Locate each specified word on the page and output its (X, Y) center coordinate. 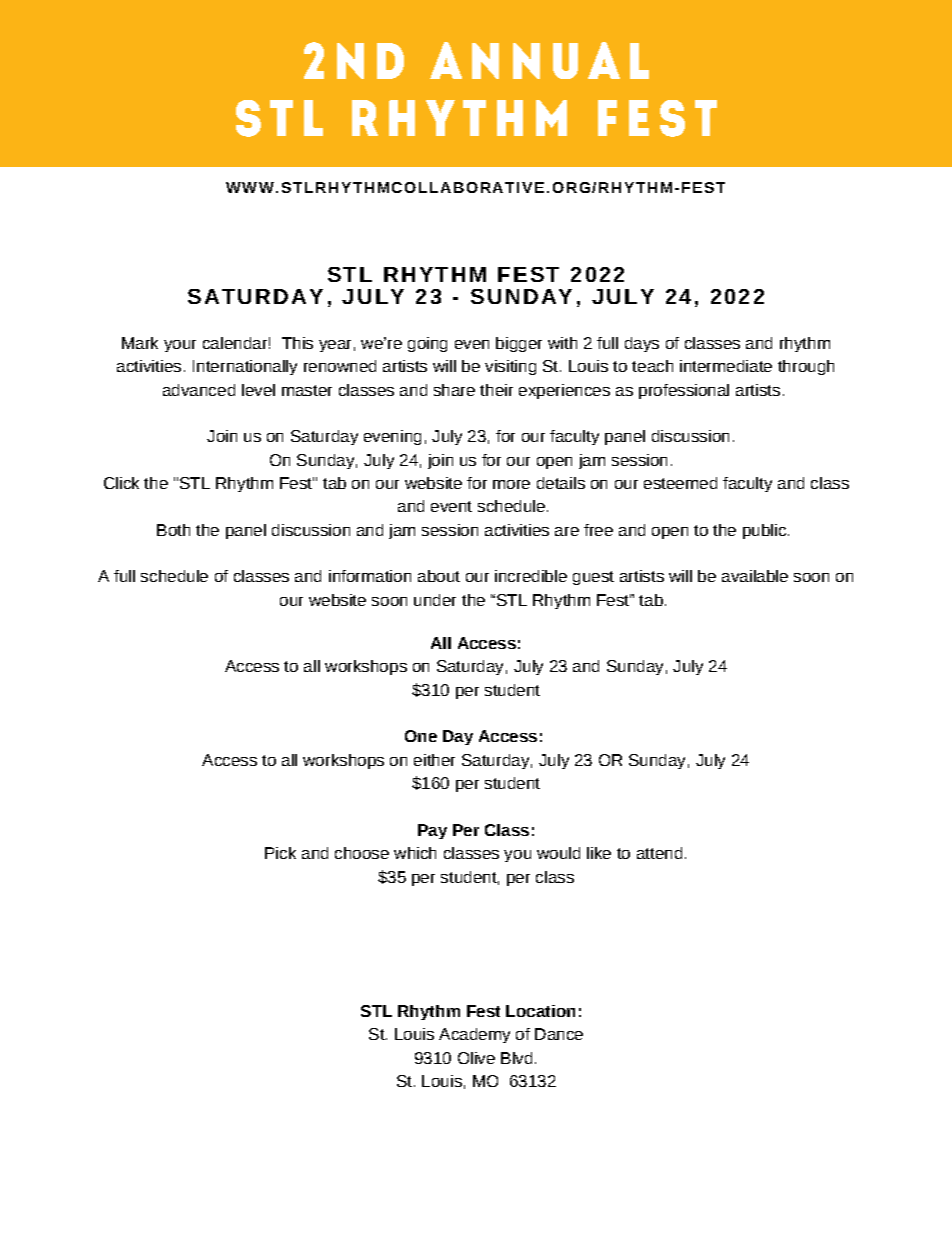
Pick (280, 853)
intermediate (726, 366)
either (434, 760)
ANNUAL (539, 60)
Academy (474, 1035)
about (439, 576)
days (642, 344)
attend (659, 853)
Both (173, 530)
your (180, 346)
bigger (519, 344)
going (427, 344)
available (755, 576)
